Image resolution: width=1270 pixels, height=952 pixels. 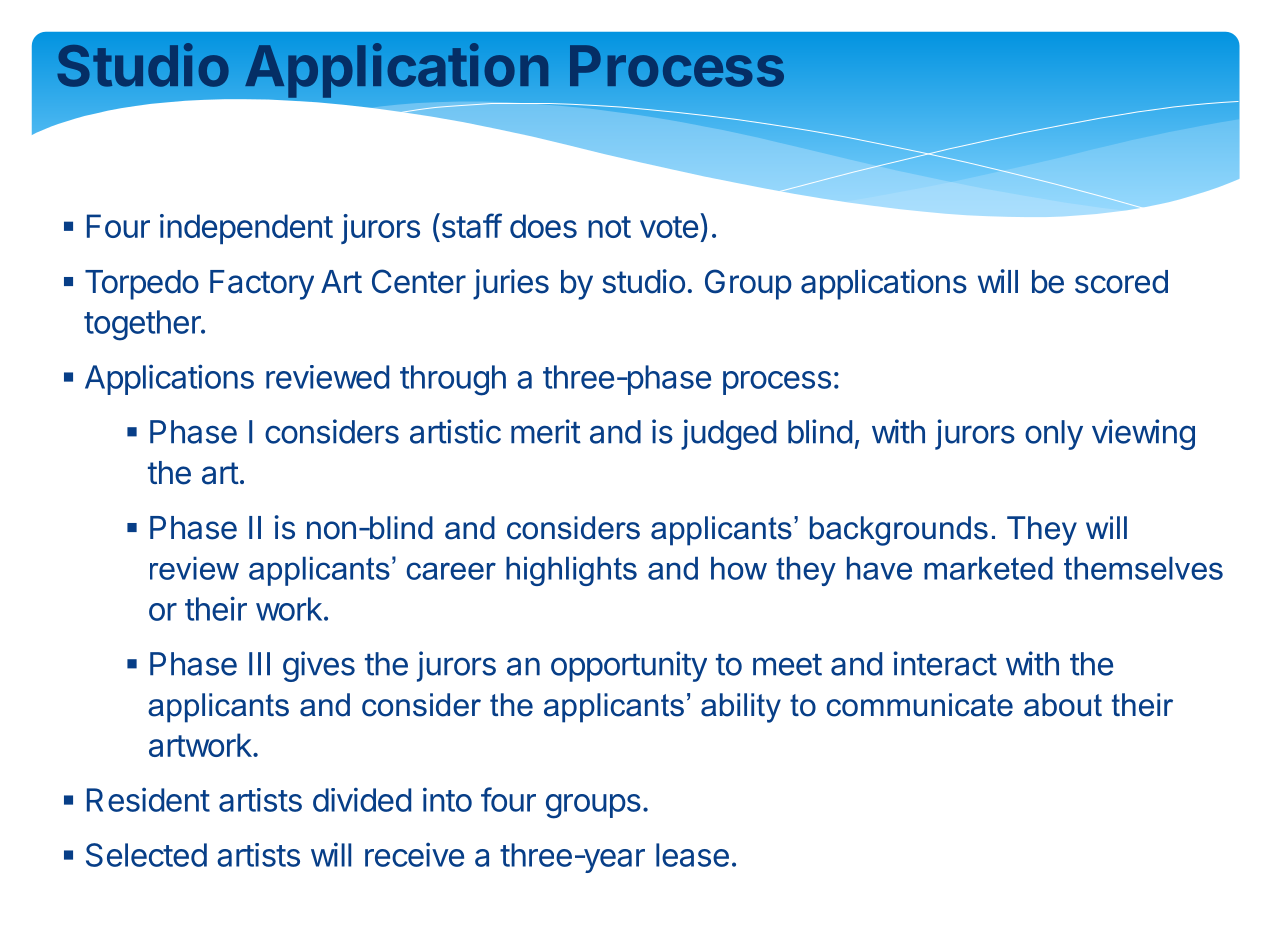 I want to click on artistic, so click(x=455, y=431).
